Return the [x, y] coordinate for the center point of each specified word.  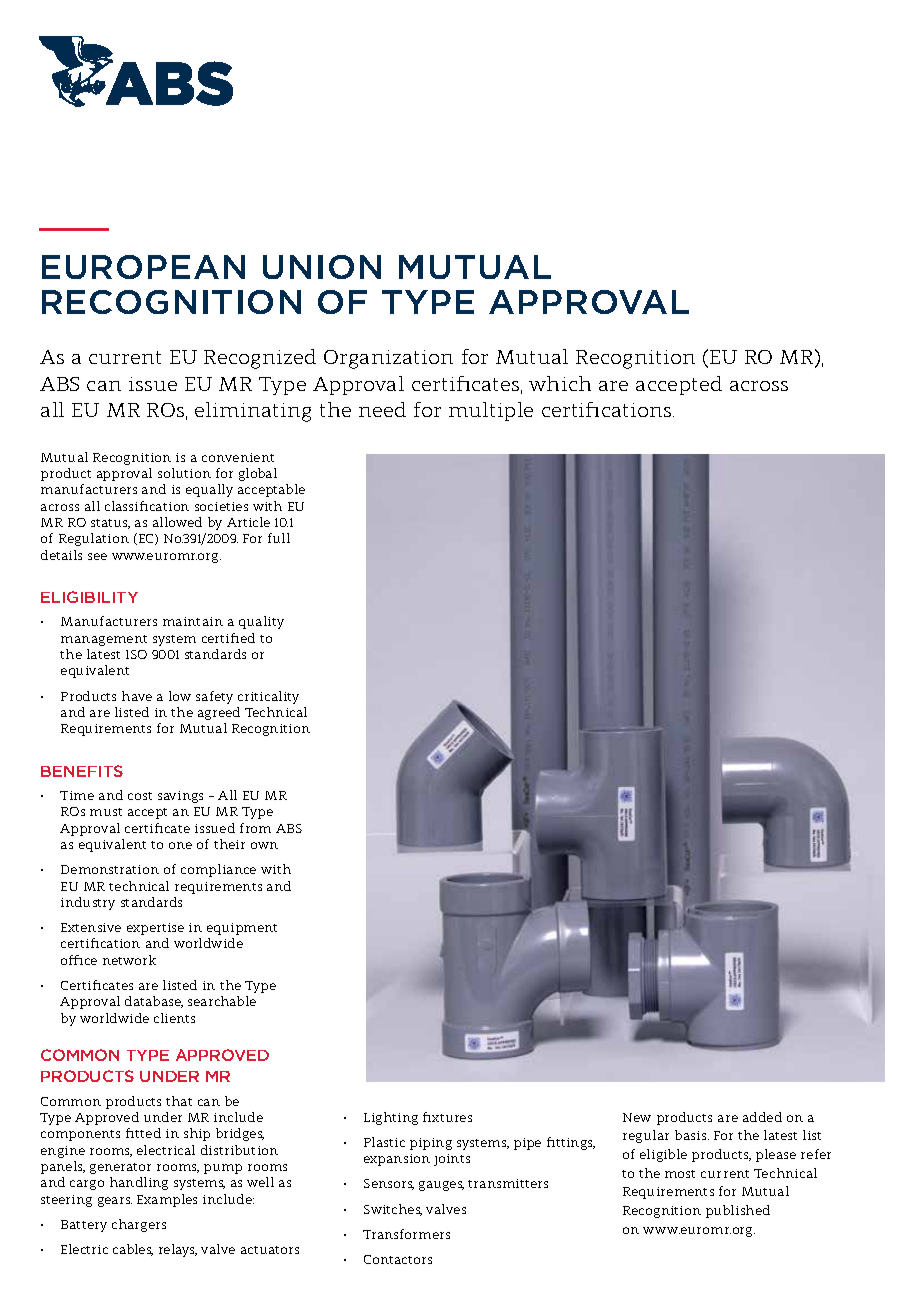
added [762, 1117]
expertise [155, 929]
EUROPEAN [143, 267]
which [560, 383]
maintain [193, 621]
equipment [242, 929]
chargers [139, 1225]
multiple [491, 411]
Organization [388, 359]
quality [261, 622]
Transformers [406, 1234]
